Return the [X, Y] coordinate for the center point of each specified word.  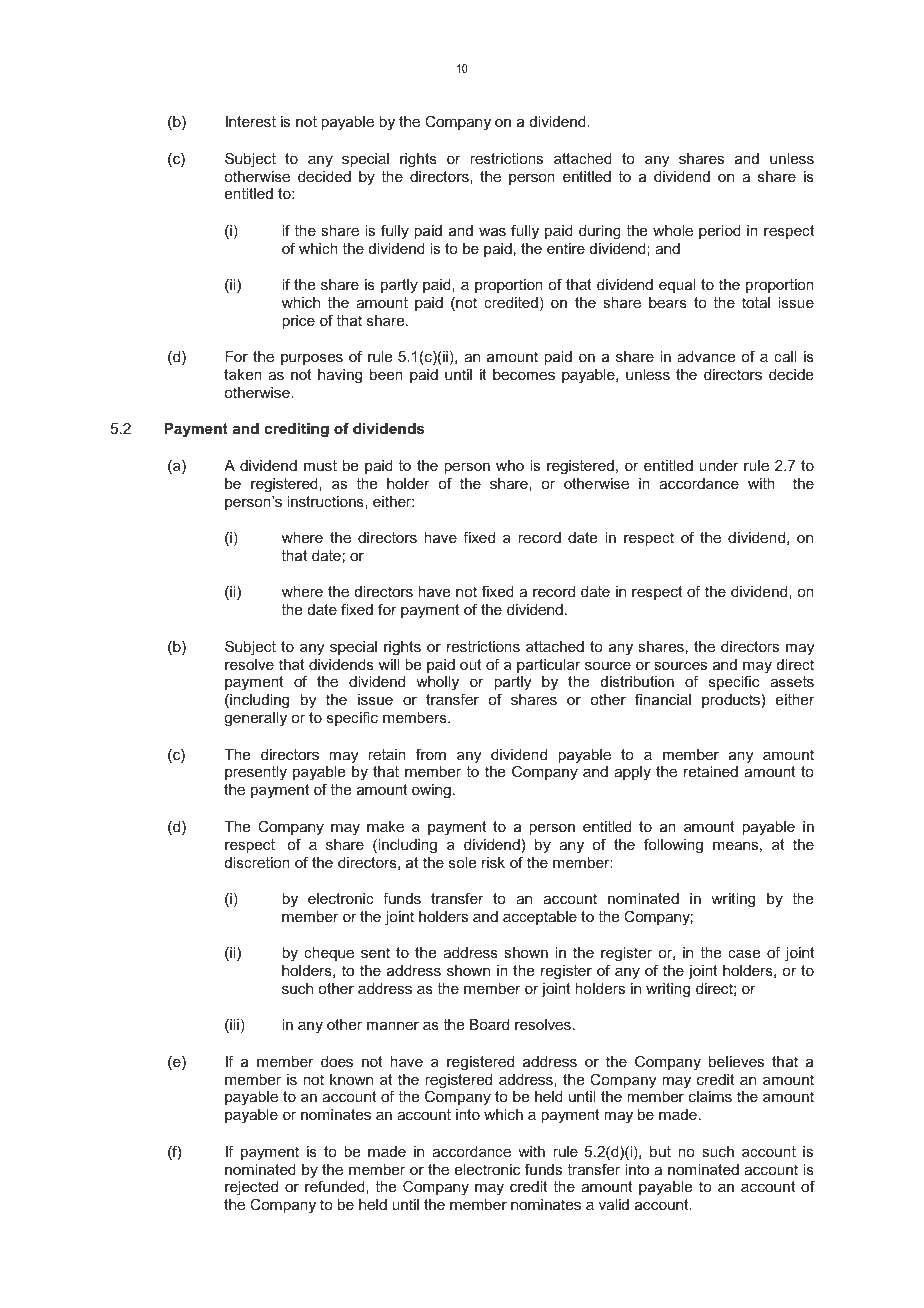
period [720, 232]
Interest [251, 121]
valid [614, 1204]
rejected [251, 1190]
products [731, 701]
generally [255, 719]
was [492, 232]
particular [549, 666]
